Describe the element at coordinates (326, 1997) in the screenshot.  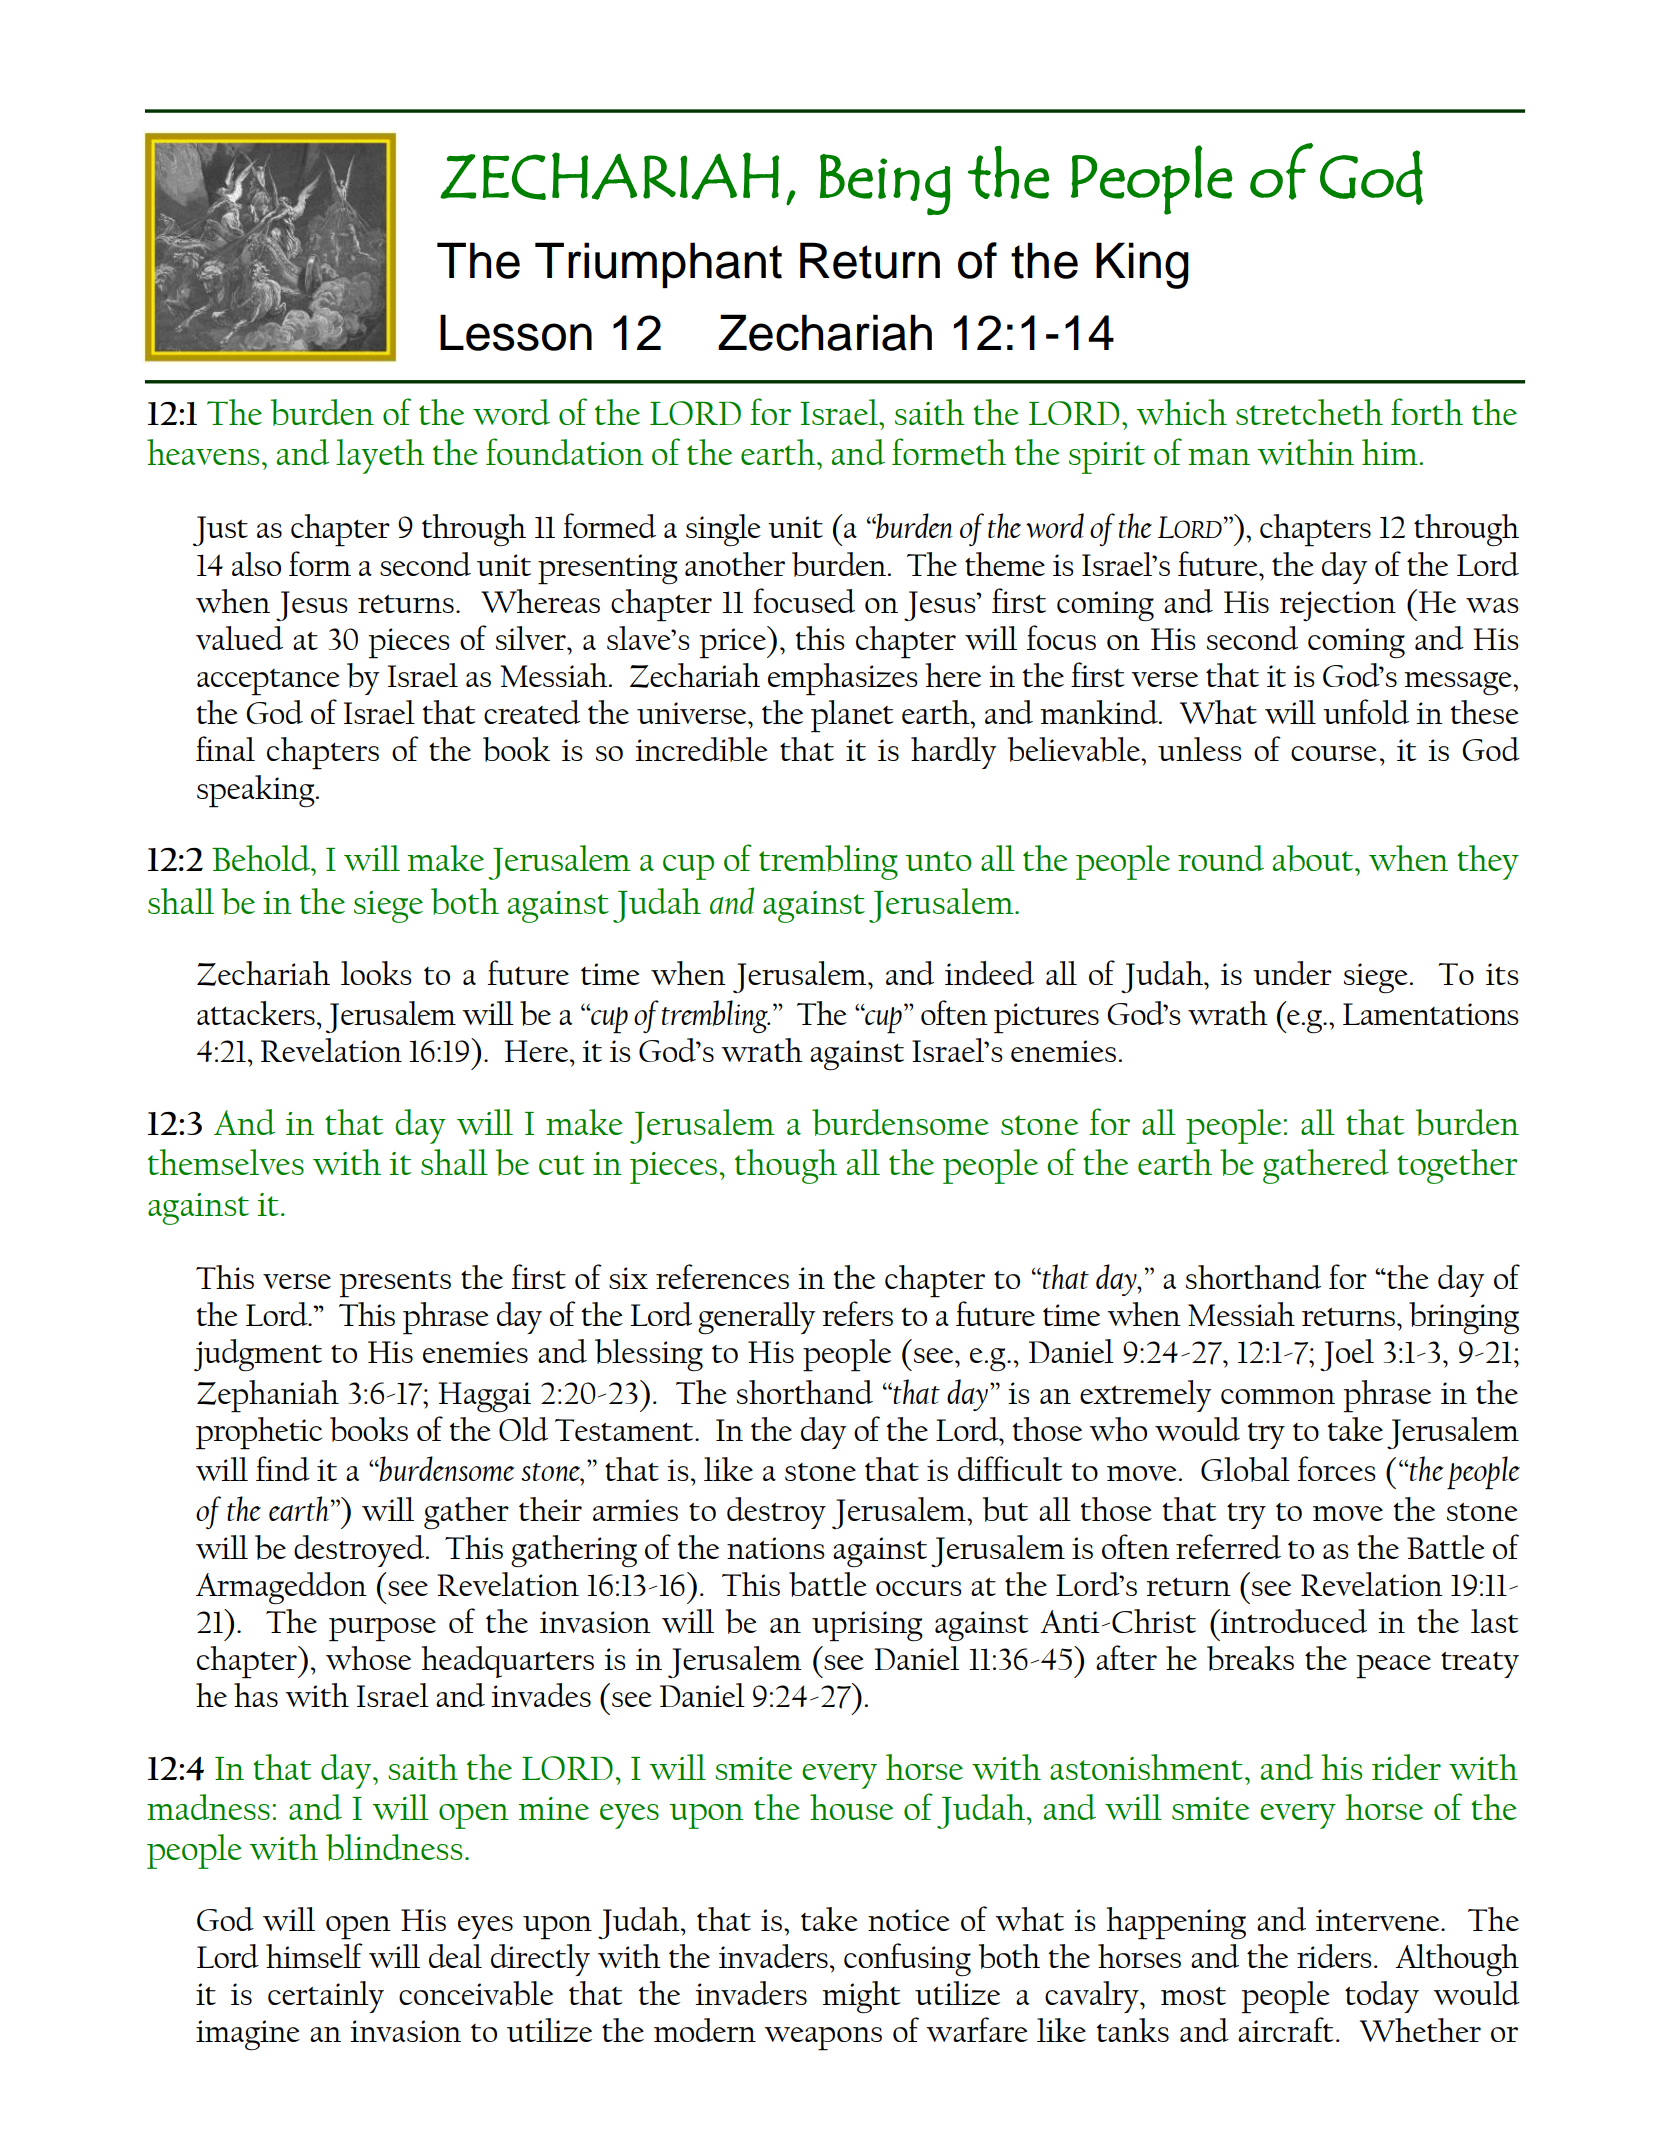
I see `certainly` at that location.
